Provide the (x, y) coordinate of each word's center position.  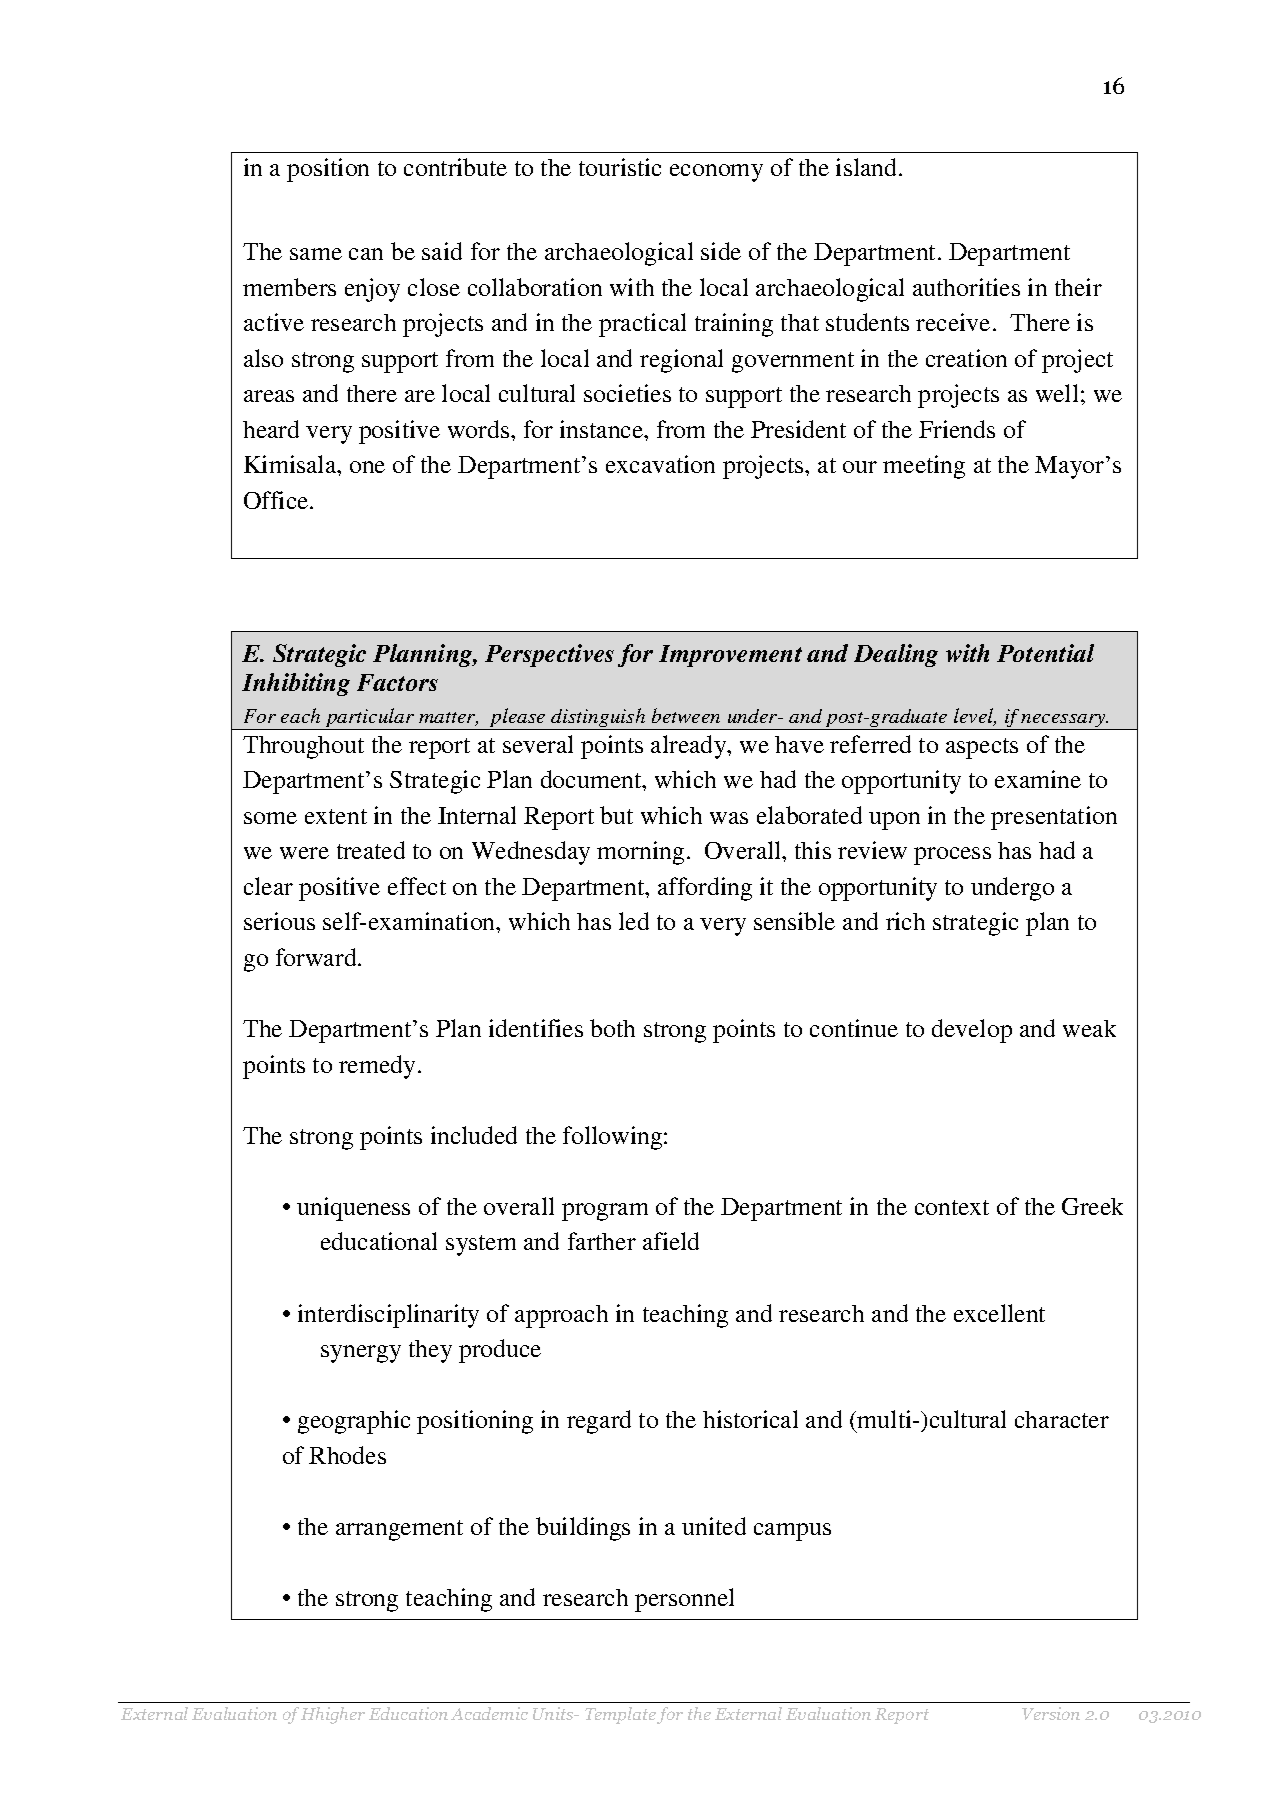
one (367, 467)
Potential (1045, 653)
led (634, 921)
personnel (684, 1600)
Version (1051, 1713)
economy (716, 173)
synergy (361, 1354)
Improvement (730, 656)
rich (905, 921)
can (366, 254)
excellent (999, 1313)
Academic (489, 1713)
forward (317, 957)
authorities (966, 287)
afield (671, 1241)
